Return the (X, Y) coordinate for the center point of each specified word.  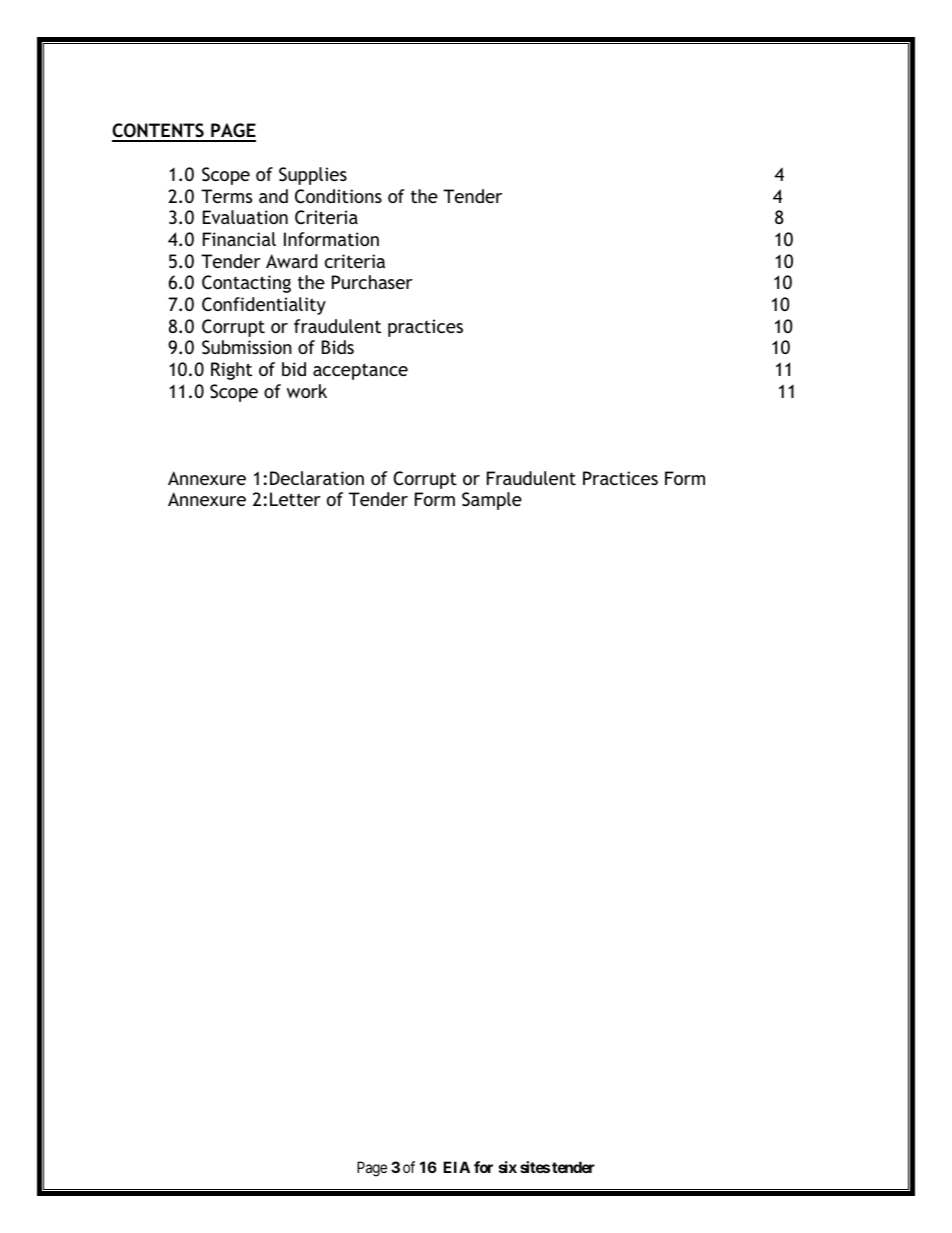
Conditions (338, 196)
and (273, 196)
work (307, 391)
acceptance (360, 371)
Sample (492, 501)
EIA (456, 1167)
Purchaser (372, 282)
